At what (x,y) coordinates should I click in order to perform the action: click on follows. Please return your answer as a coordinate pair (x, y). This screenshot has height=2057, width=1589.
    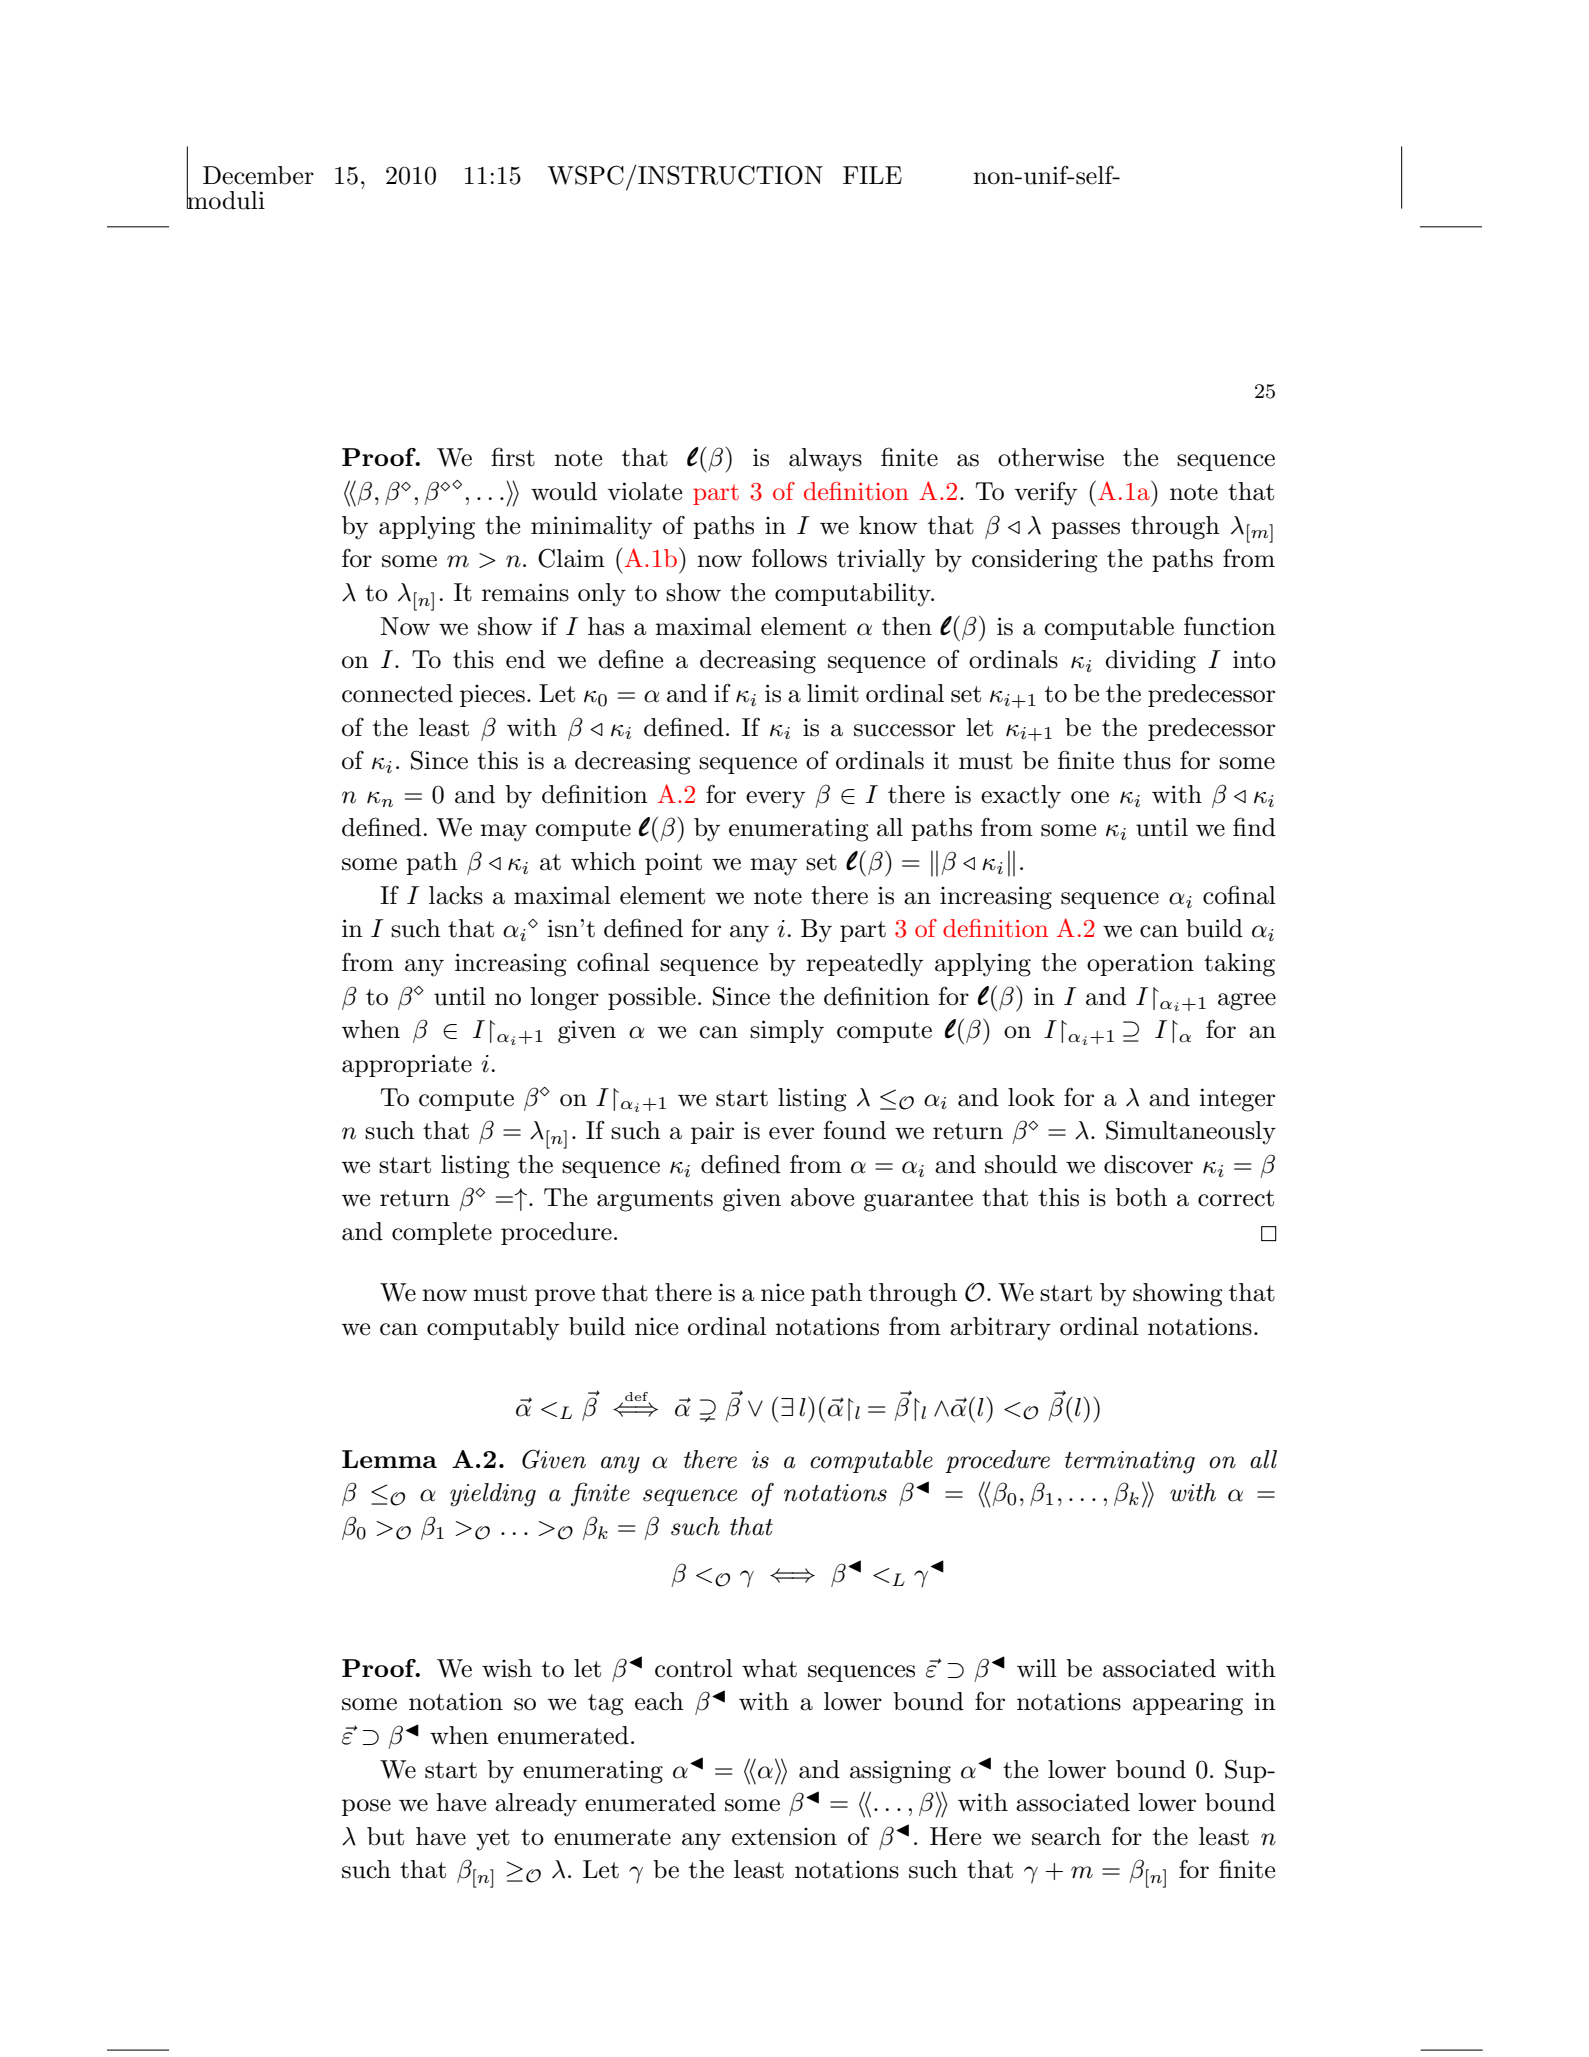
    Looking at the image, I should click on (789, 558).
